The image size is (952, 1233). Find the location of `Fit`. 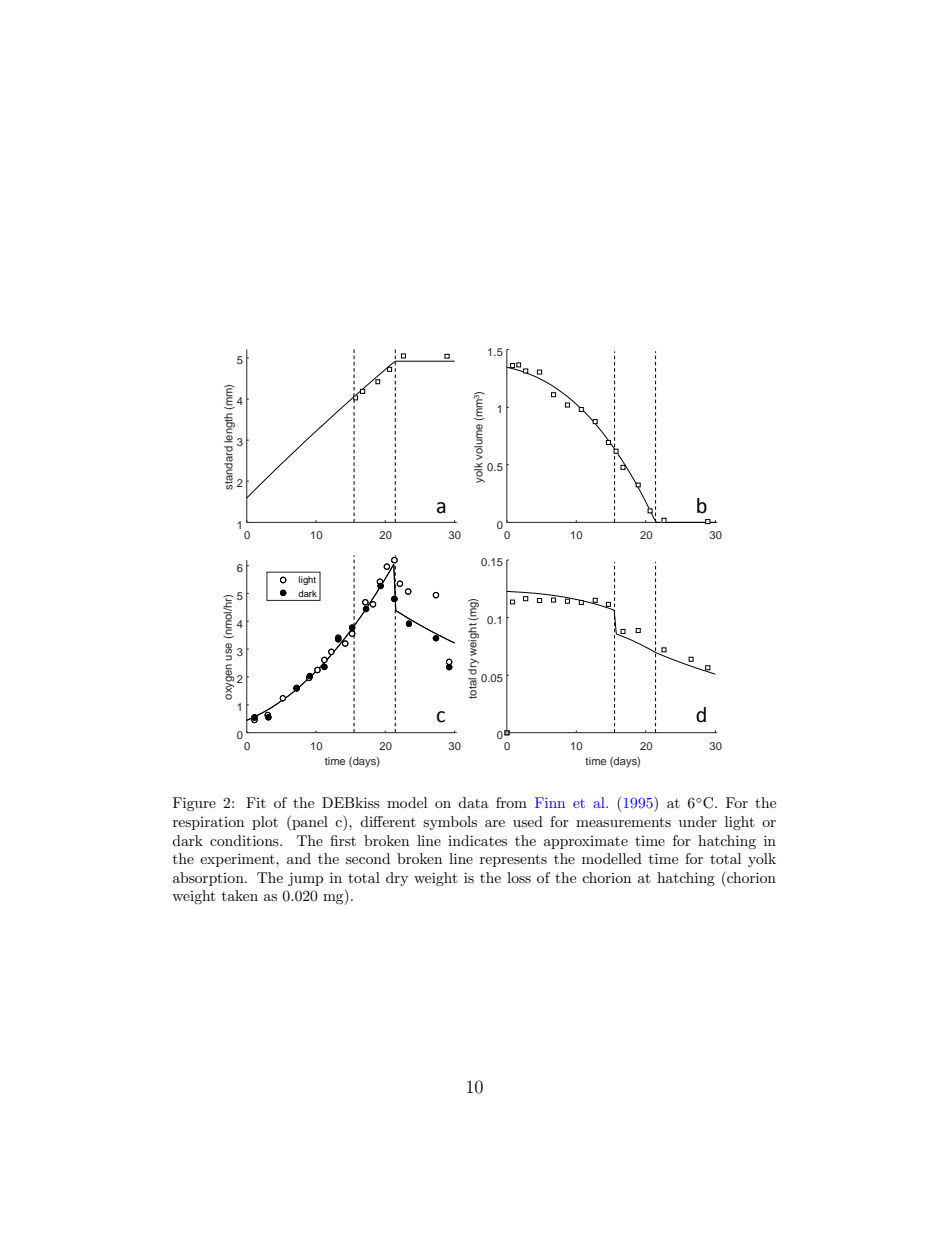

Fit is located at coordinates (256, 802).
